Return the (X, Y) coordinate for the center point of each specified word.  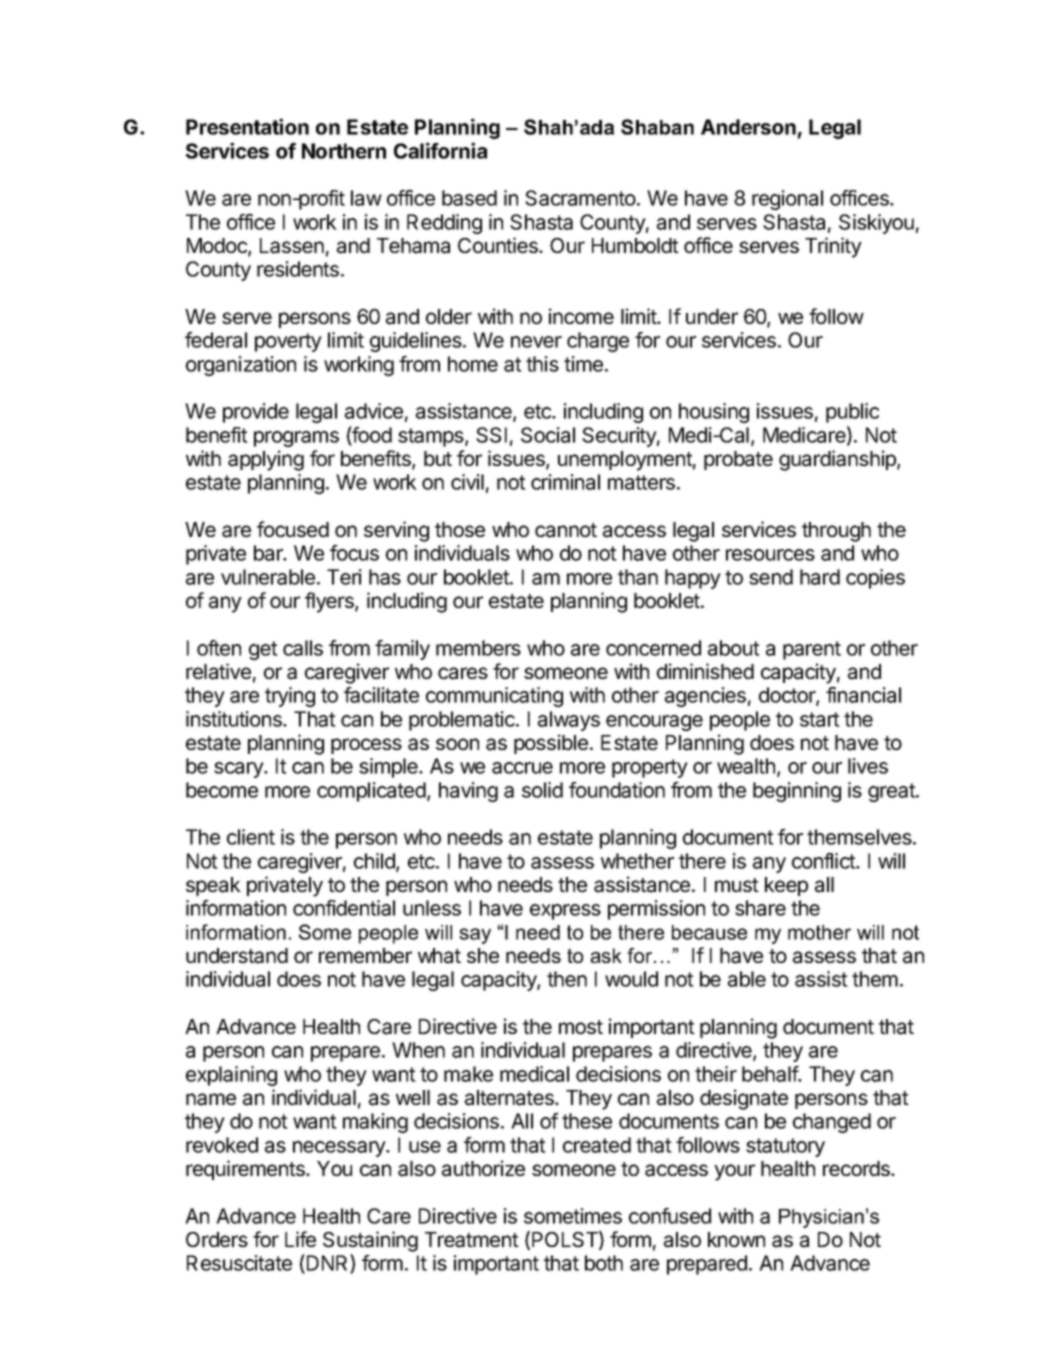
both (604, 1263)
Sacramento (581, 198)
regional (787, 200)
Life (300, 1239)
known (736, 1239)
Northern (344, 151)
